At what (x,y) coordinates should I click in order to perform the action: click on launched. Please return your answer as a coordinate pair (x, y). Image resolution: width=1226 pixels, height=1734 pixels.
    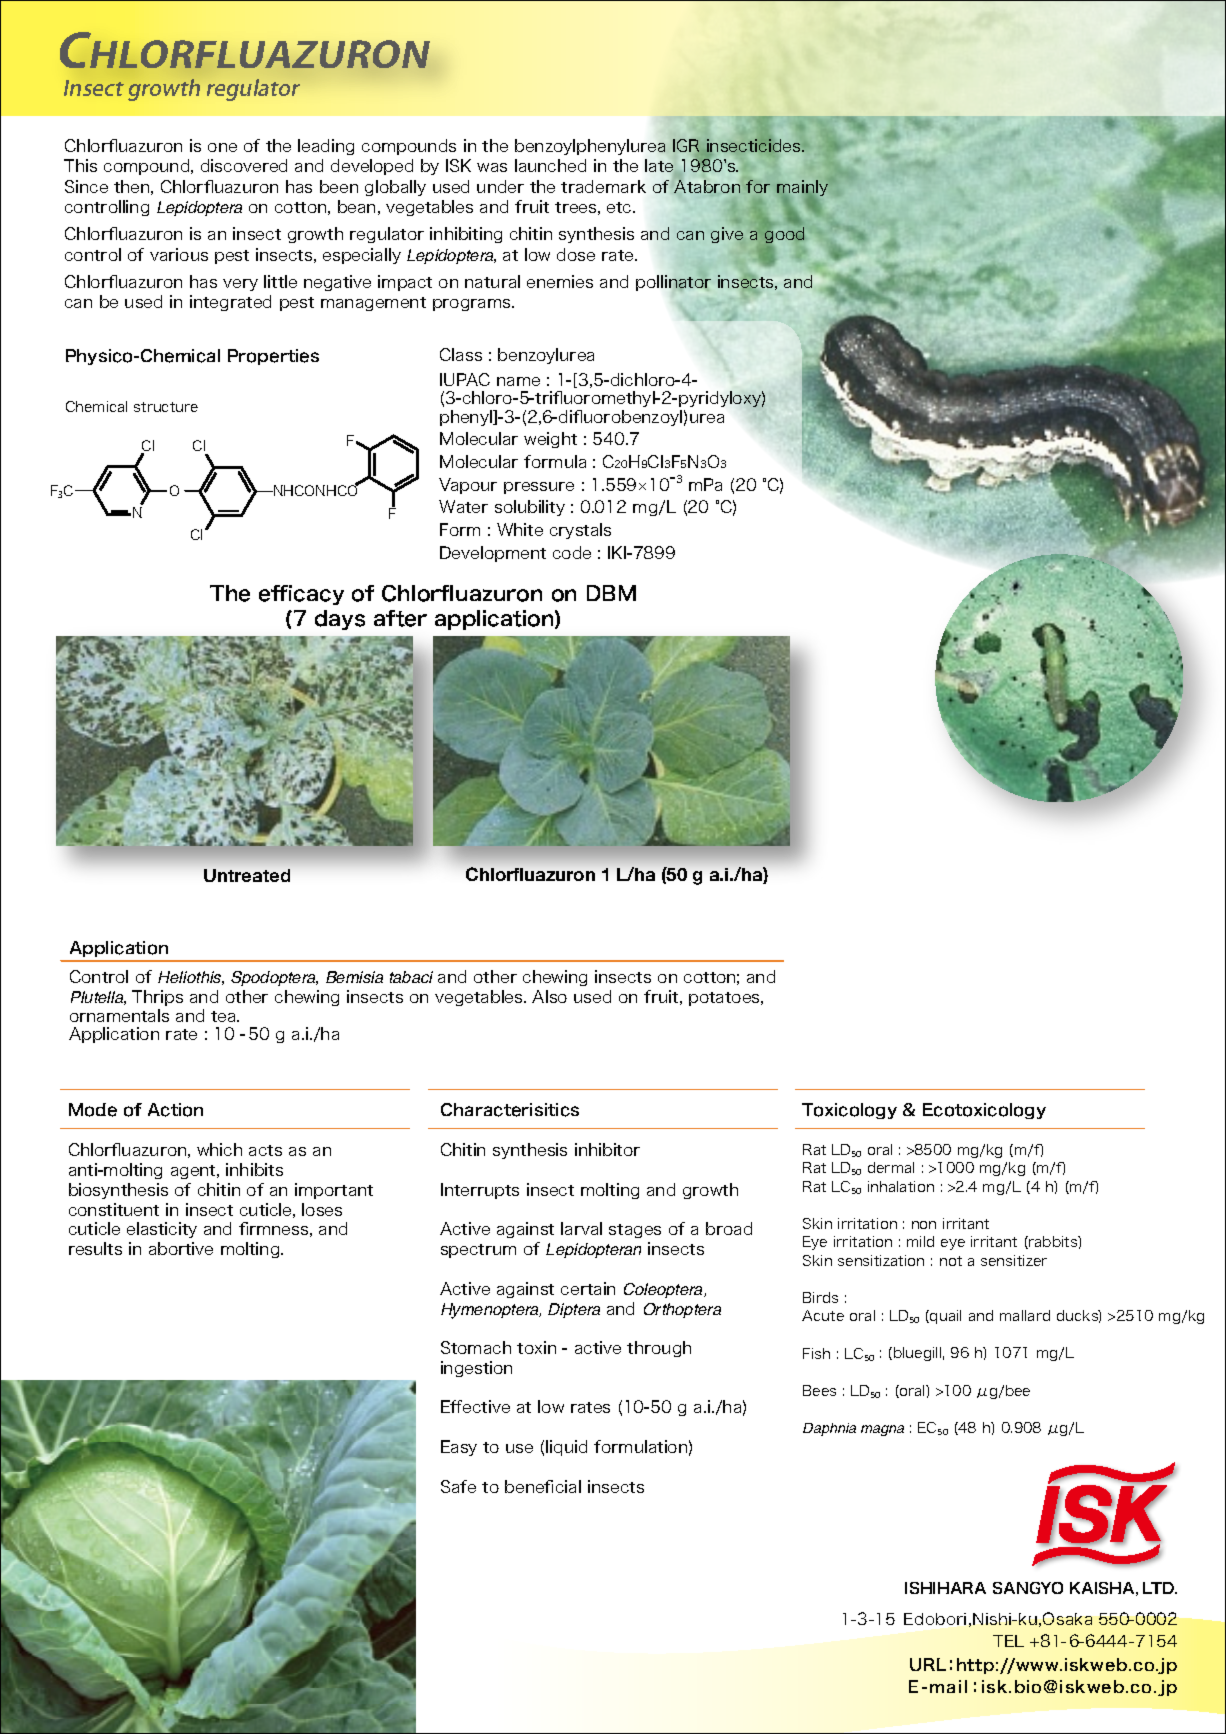
    Looking at the image, I should click on (550, 165).
